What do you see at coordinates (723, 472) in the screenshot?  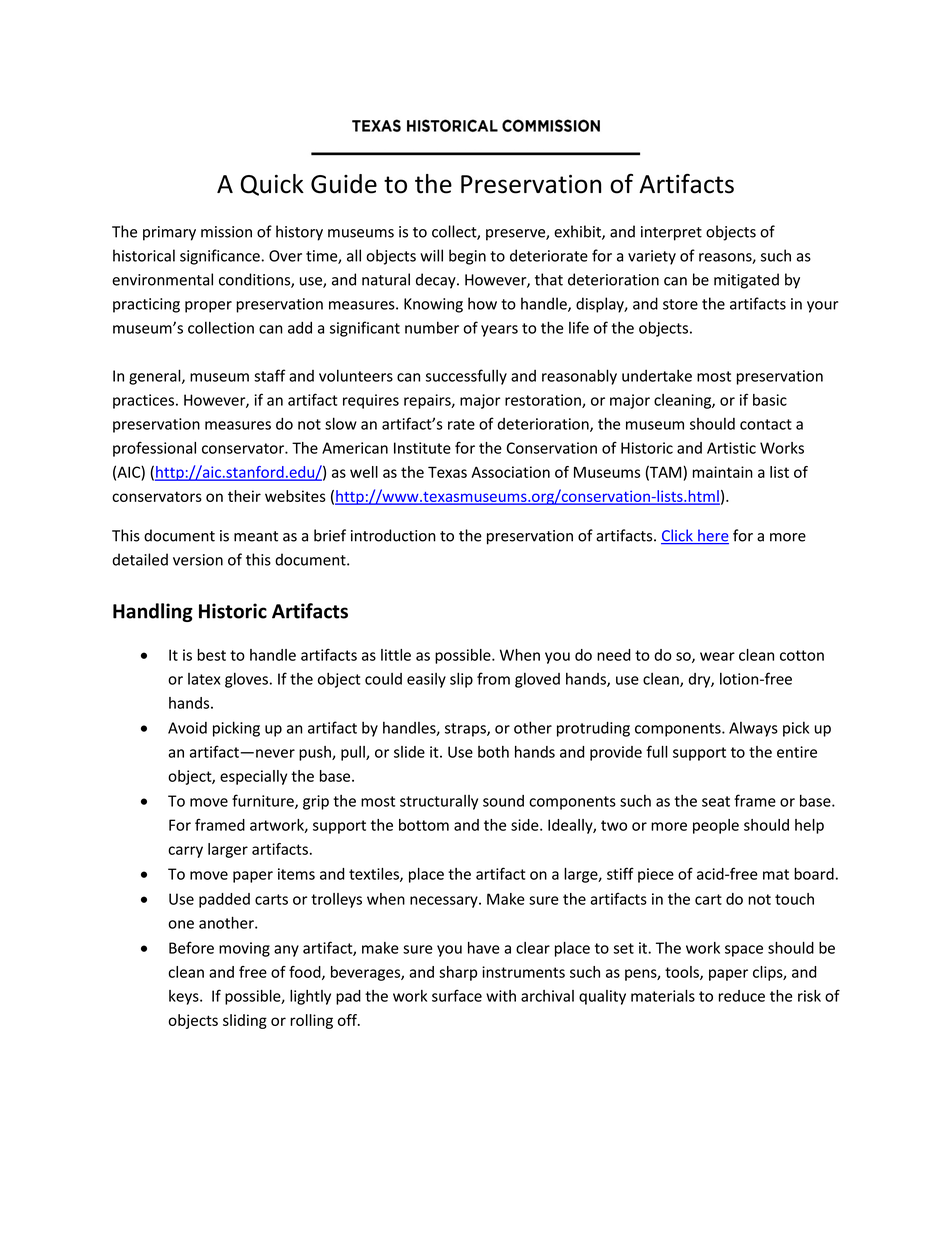 I see `maintain` at bounding box center [723, 472].
